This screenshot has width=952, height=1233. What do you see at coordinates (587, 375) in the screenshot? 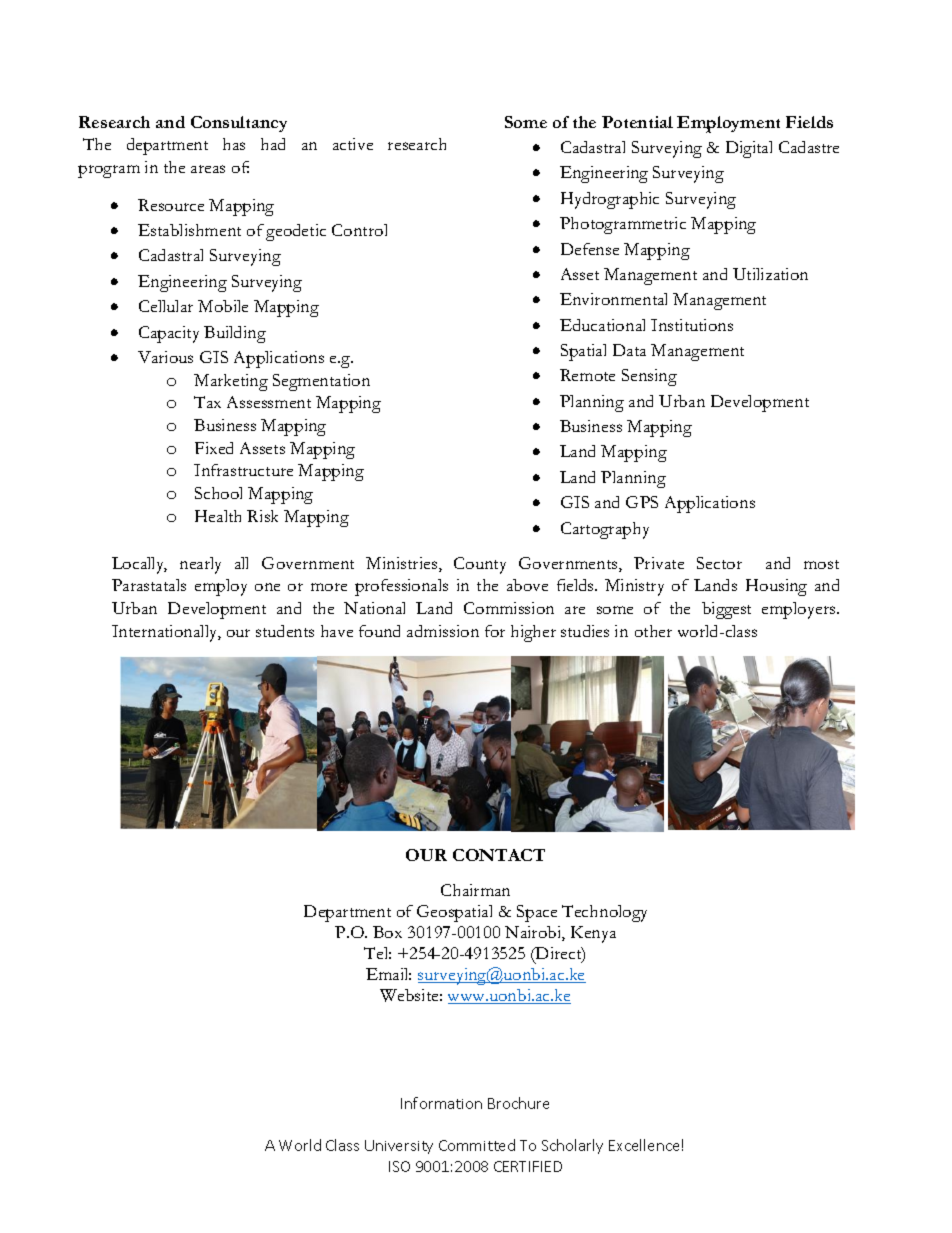
I see `Remote` at bounding box center [587, 375].
